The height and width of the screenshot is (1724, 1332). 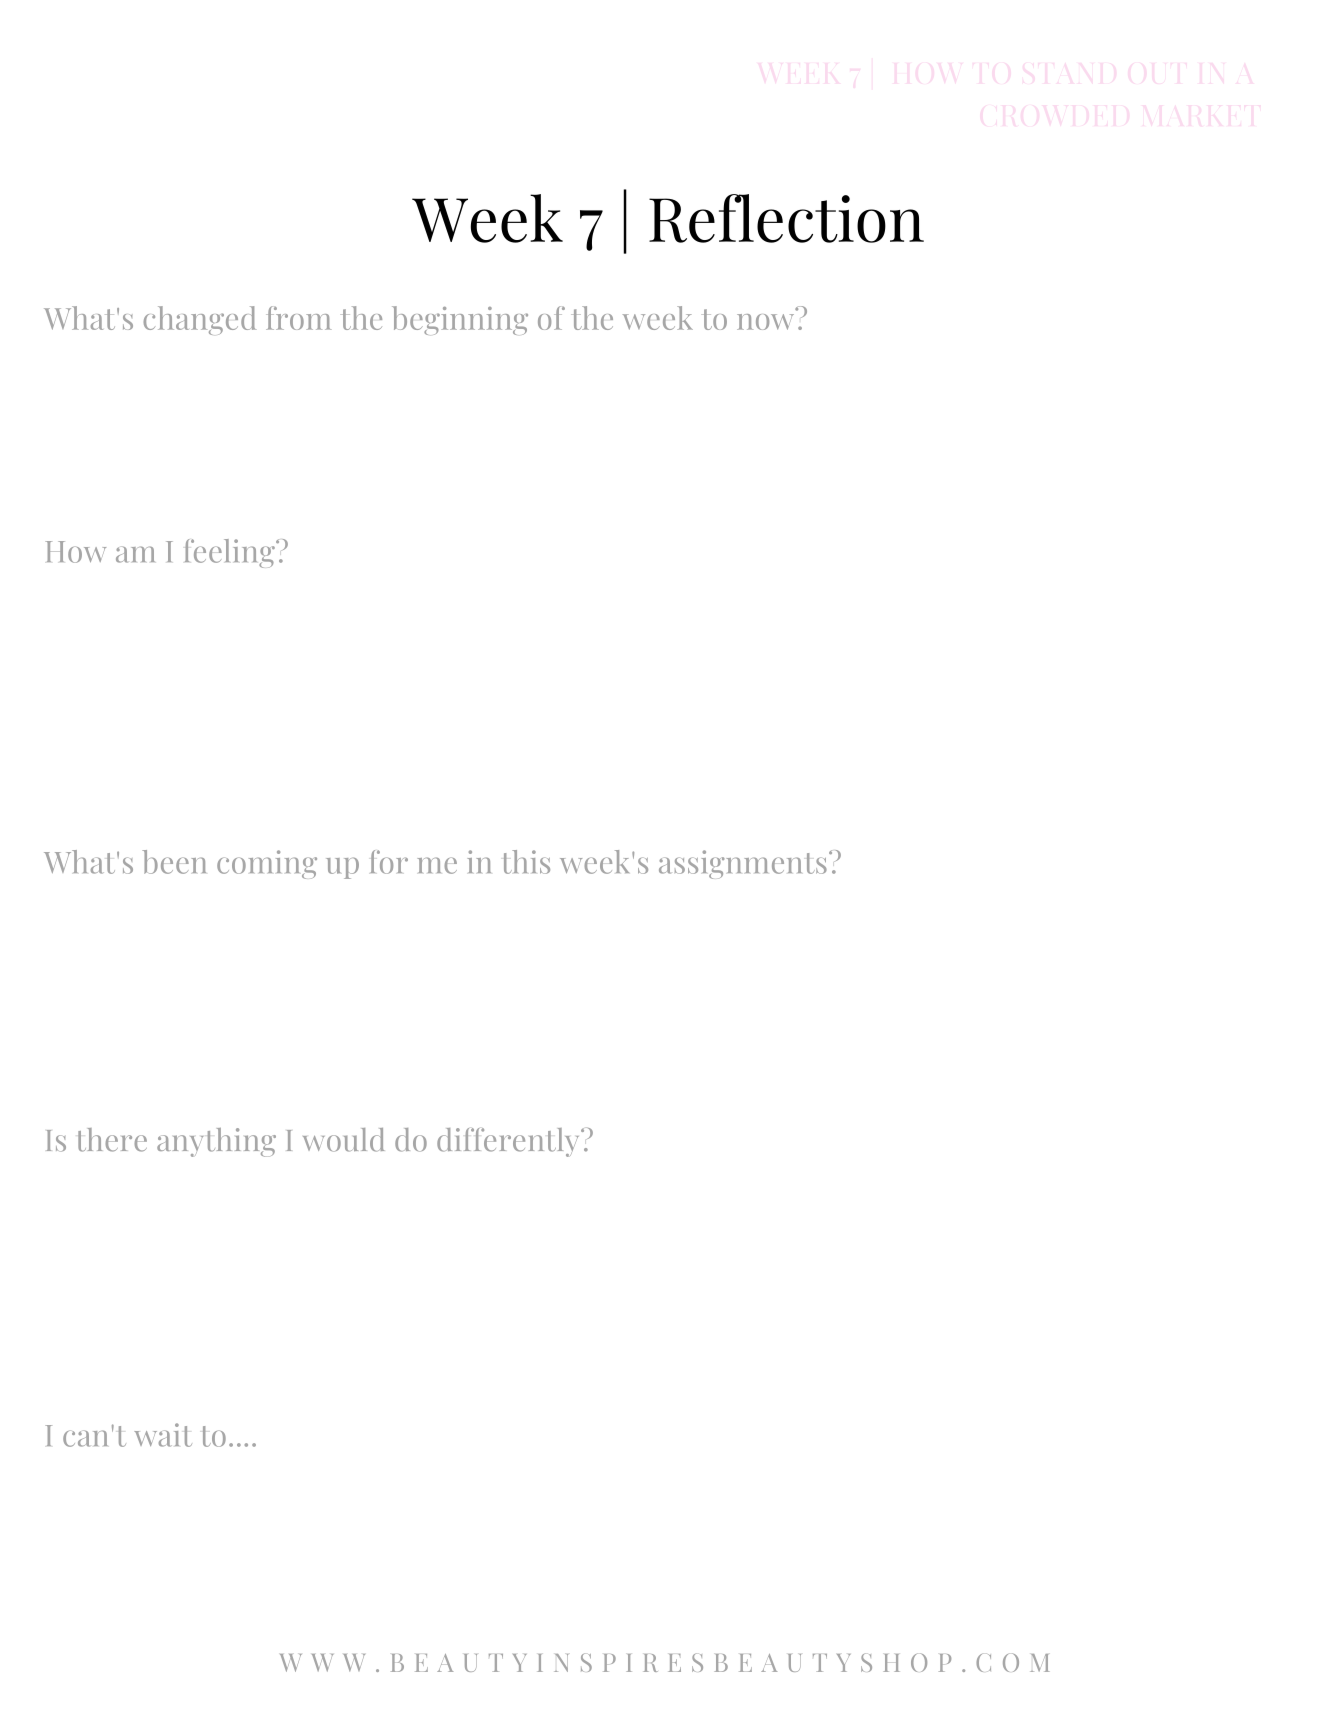 What do you see at coordinates (460, 320) in the screenshot?
I see `beginning` at bounding box center [460, 320].
